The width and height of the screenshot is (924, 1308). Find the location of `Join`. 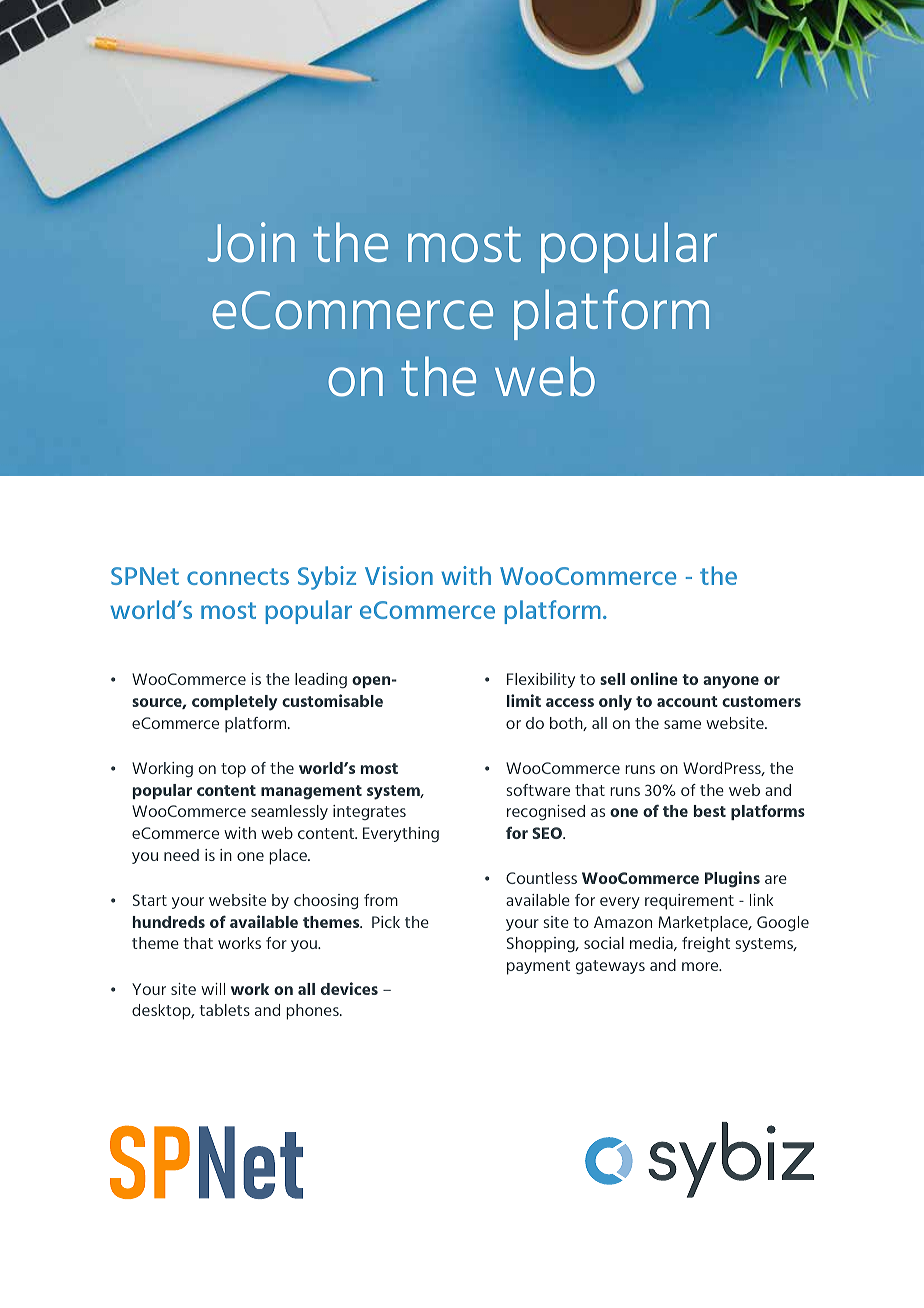

Join is located at coordinates (251, 242).
